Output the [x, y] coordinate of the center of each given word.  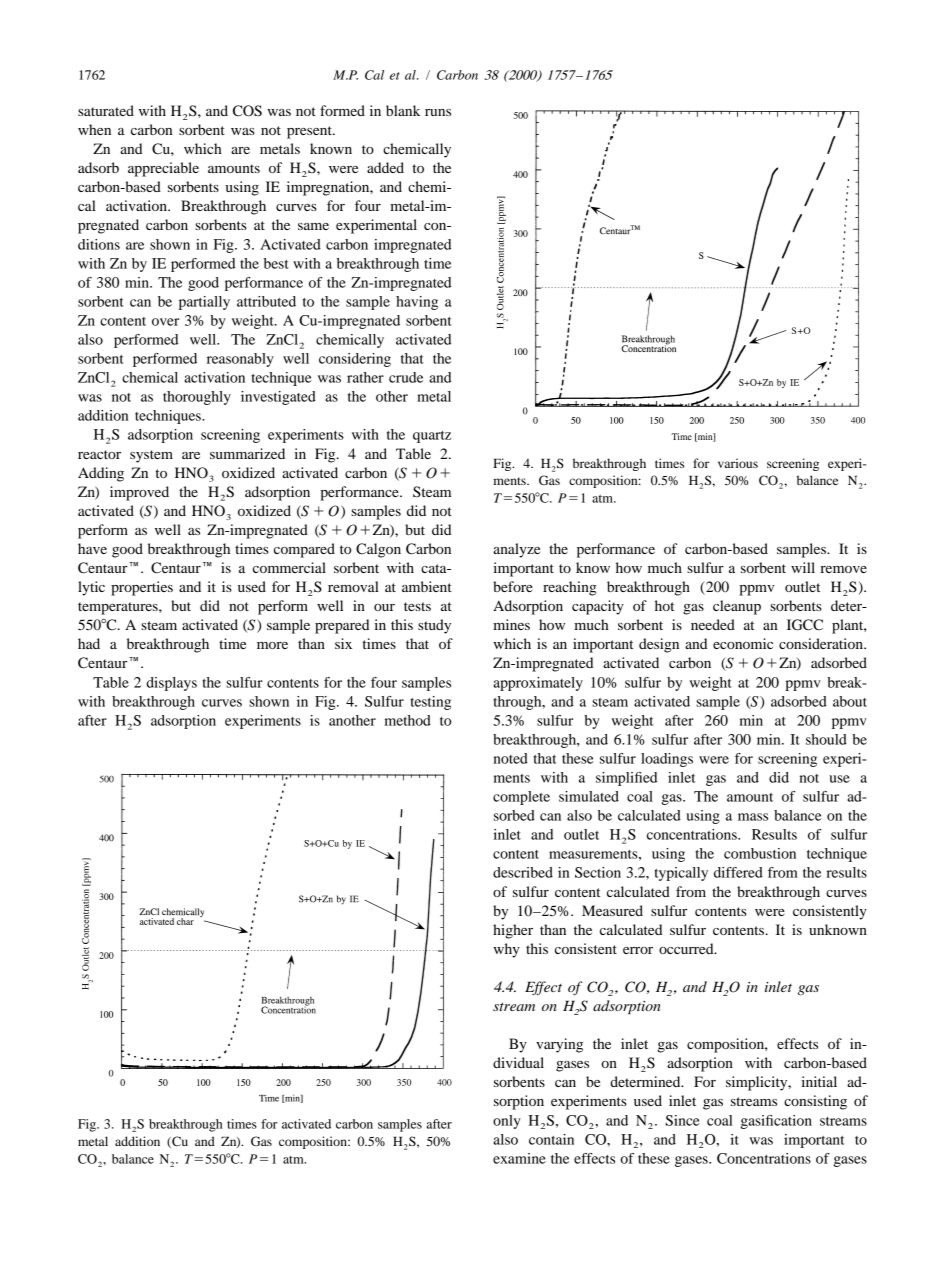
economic [743, 643]
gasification [776, 1122]
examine [519, 1158]
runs [438, 112]
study [434, 626]
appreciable [163, 169]
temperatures [119, 608]
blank [403, 110]
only [507, 1122]
